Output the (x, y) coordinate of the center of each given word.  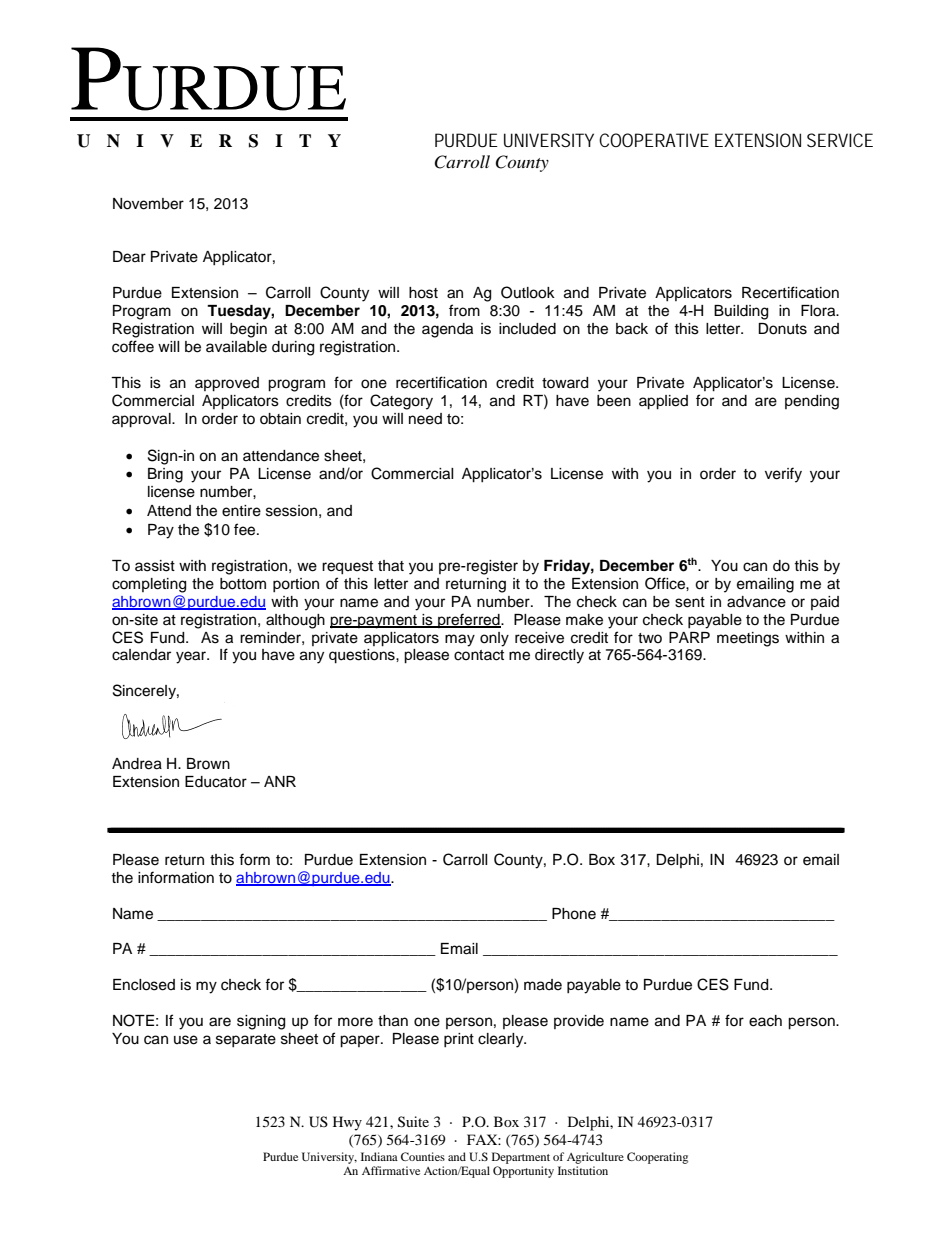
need (425, 419)
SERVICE (840, 140)
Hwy (347, 1123)
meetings (748, 639)
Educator (216, 782)
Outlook (528, 292)
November (148, 204)
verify (783, 475)
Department (521, 1158)
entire (241, 511)
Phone (574, 914)
